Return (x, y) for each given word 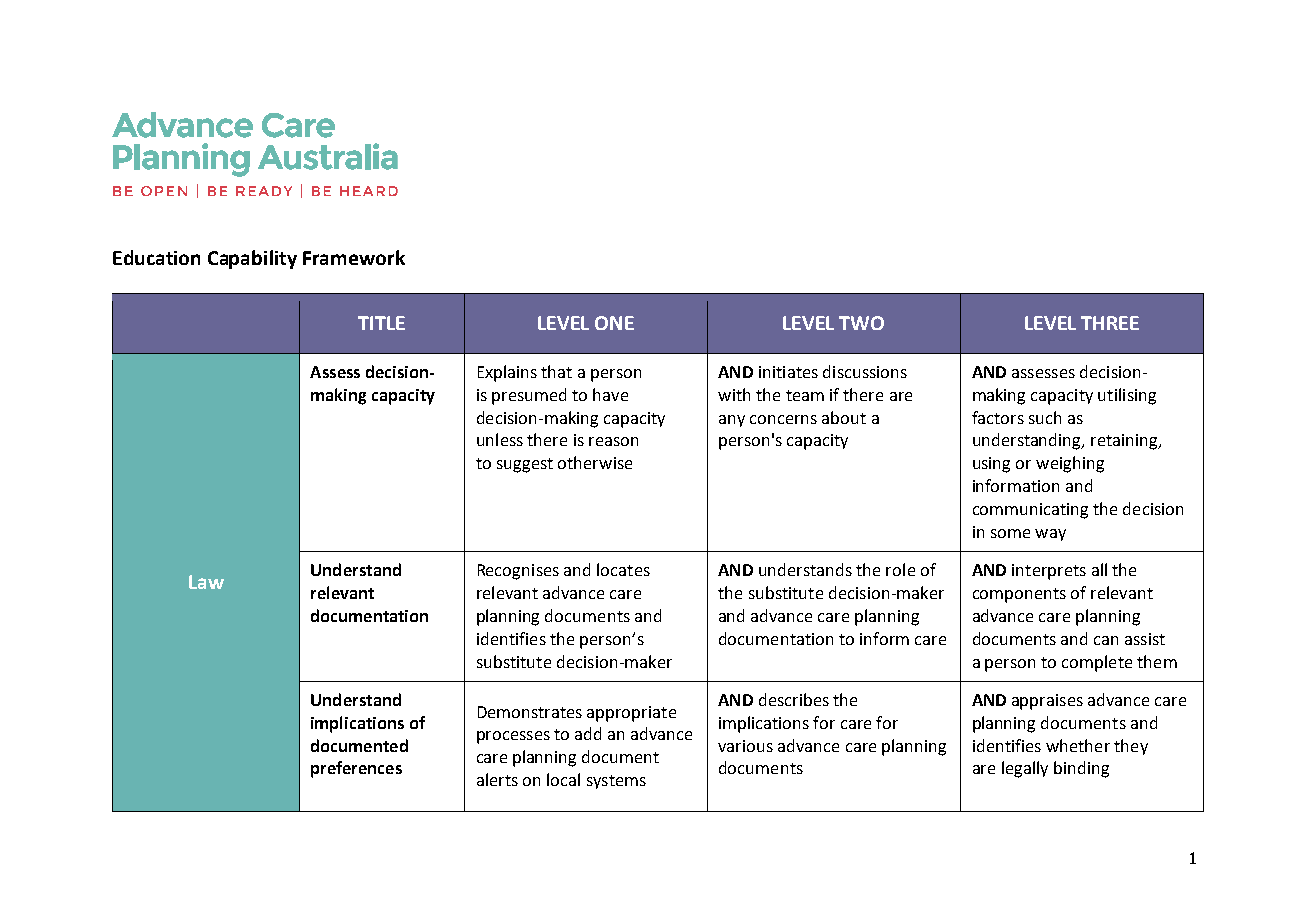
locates (623, 569)
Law (206, 582)
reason (613, 441)
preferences (356, 769)
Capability (252, 259)
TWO (861, 323)
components (1019, 595)
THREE (1110, 323)
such (1045, 417)
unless (500, 439)
